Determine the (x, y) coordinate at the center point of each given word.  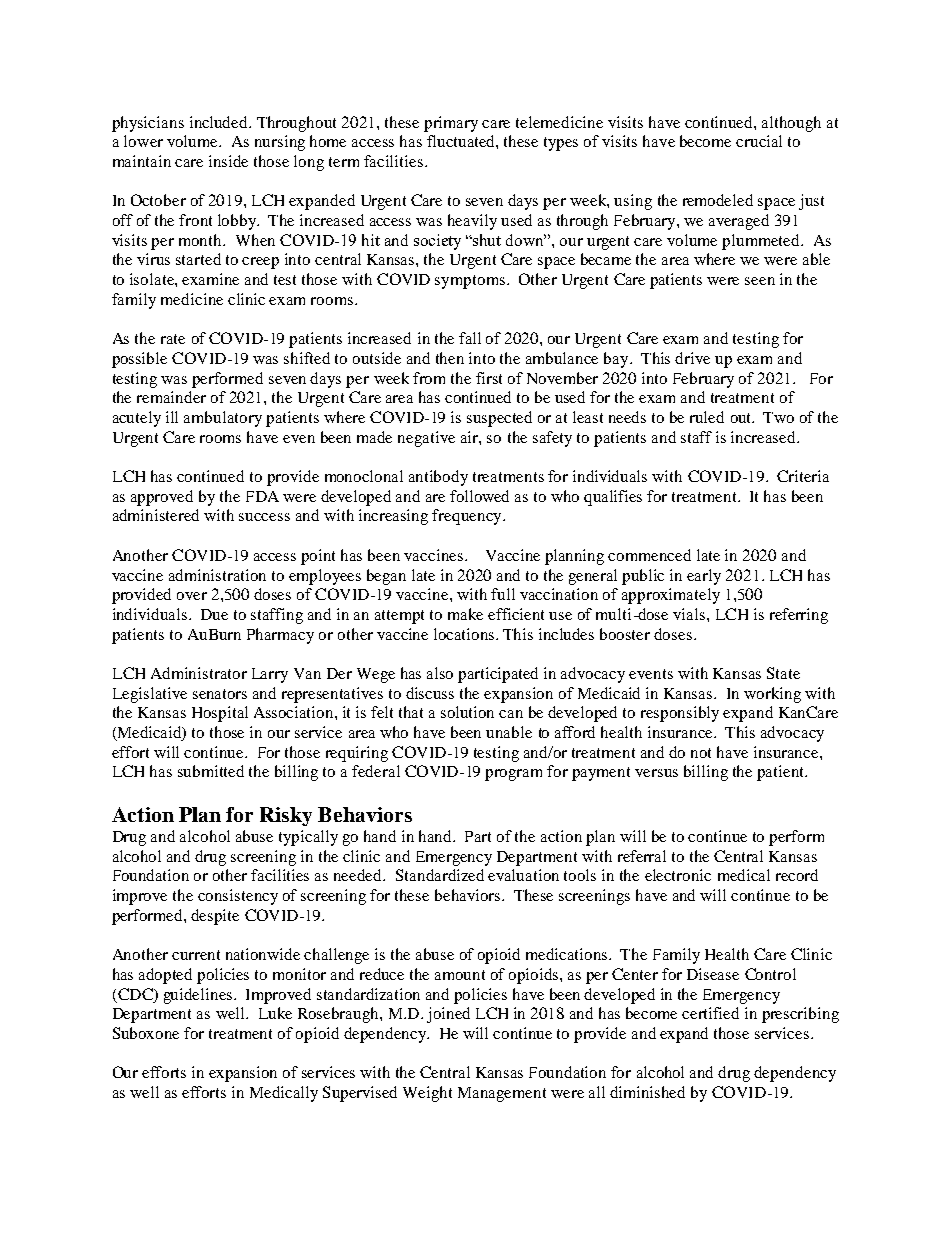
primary (451, 124)
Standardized (440, 875)
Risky (286, 816)
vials (690, 614)
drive (692, 358)
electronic (678, 875)
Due (214, 614)
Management (502, 1094)
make (465, 614)
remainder (171, 397)
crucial (759, 141)
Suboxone (146, 1033)
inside (228, 161)
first (489, 378)
